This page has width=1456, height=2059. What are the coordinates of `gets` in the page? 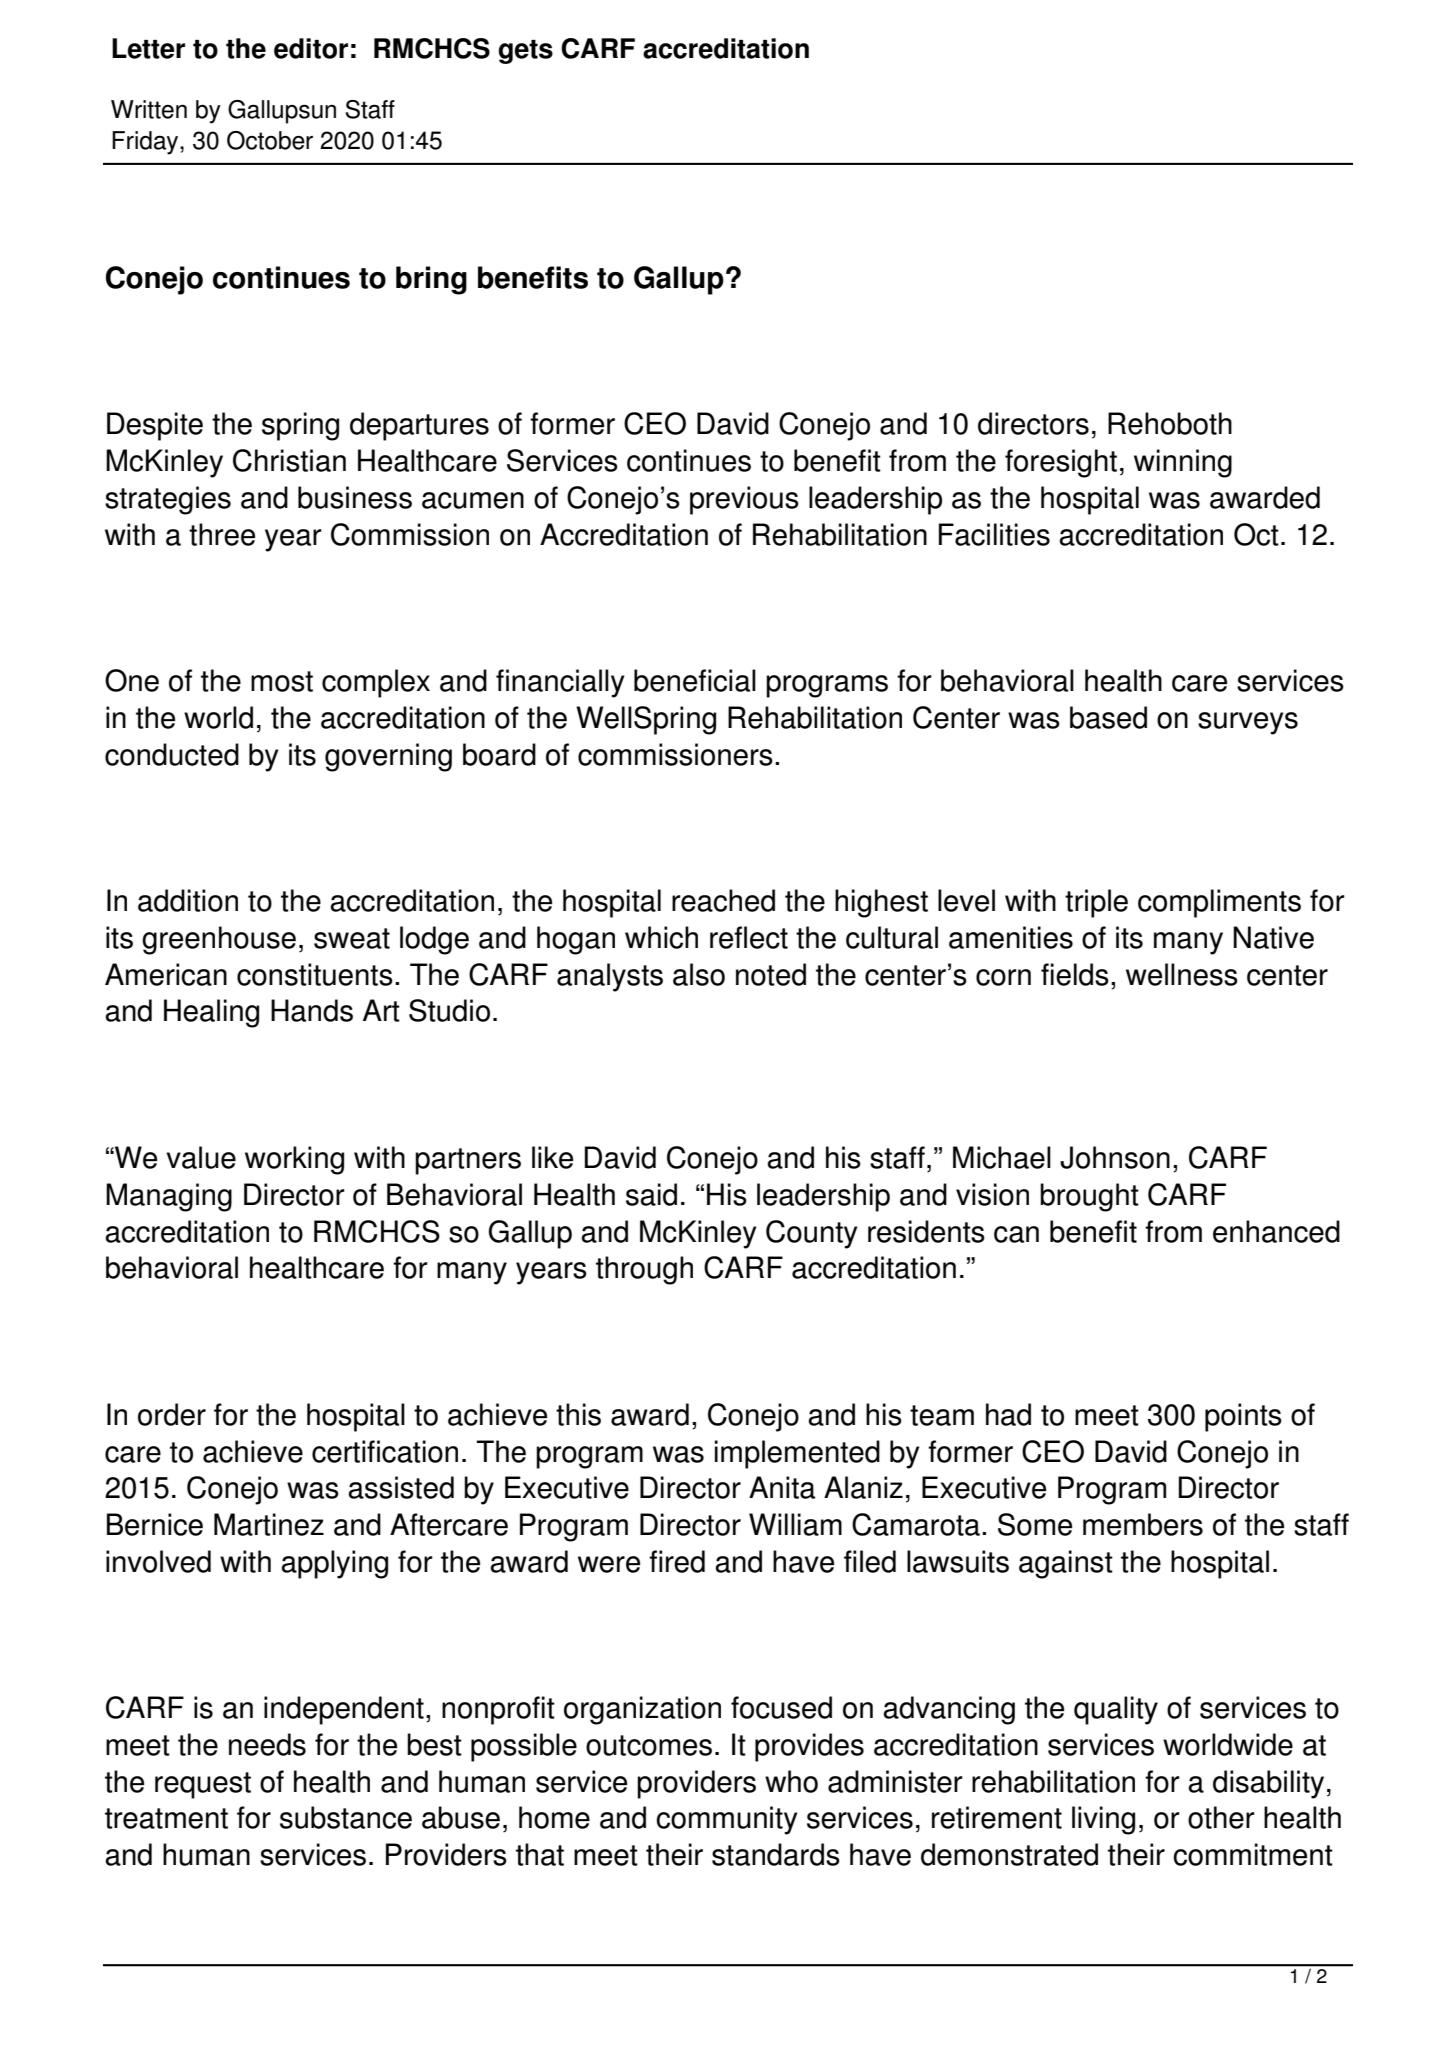 It's located at (525, 52).
